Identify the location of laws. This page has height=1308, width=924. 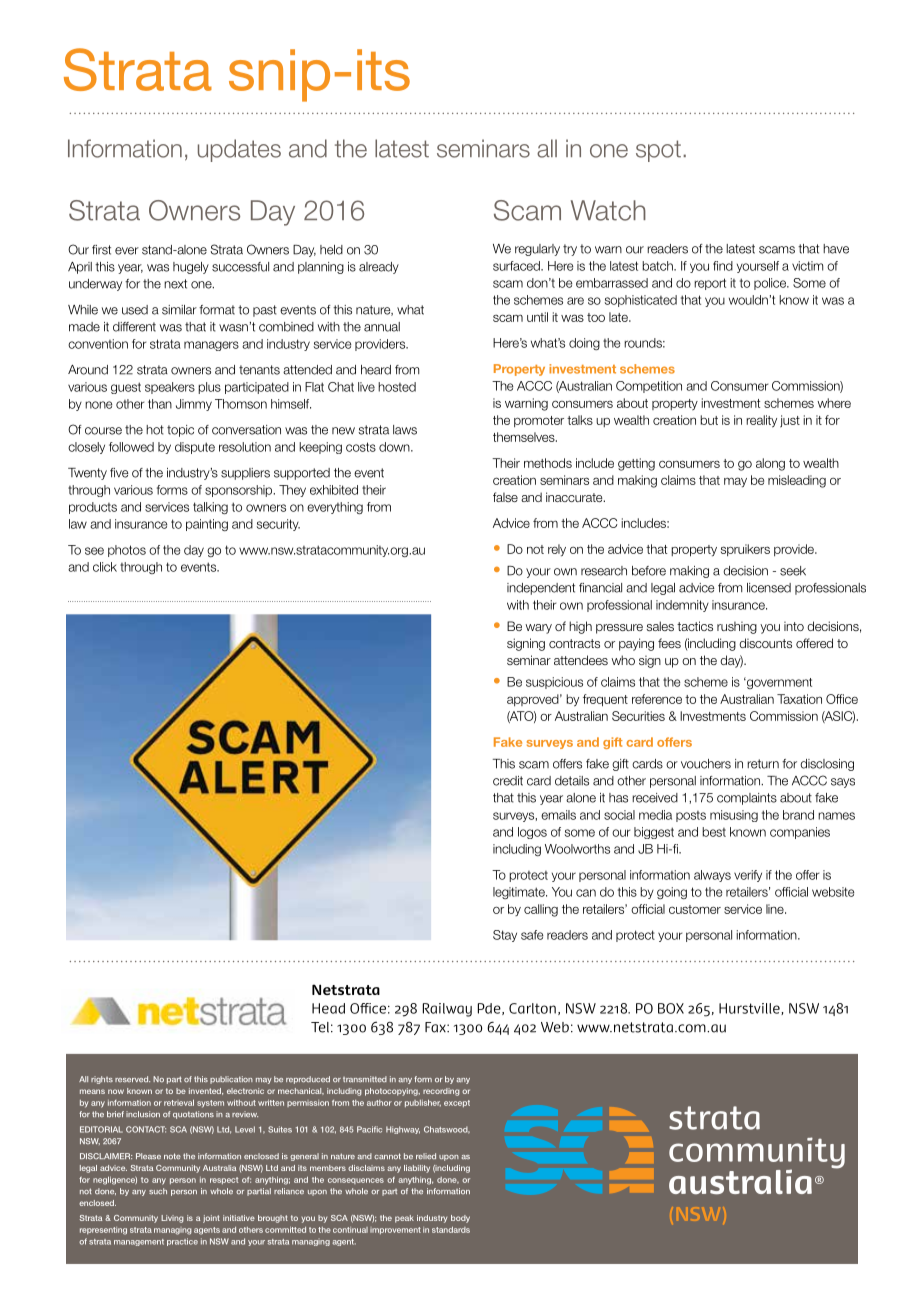
(405, 430).
